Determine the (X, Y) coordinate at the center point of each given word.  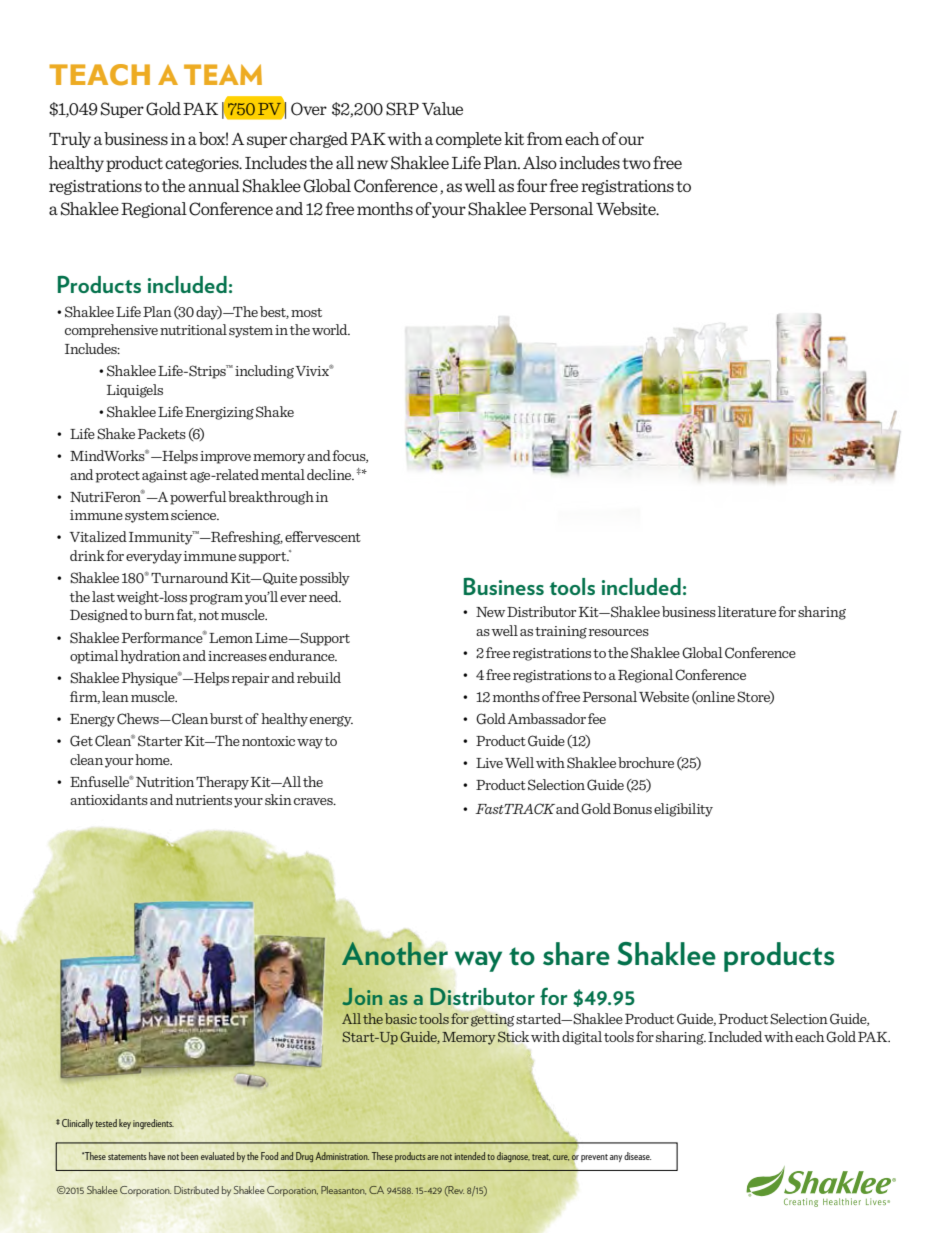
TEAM (223, 74)
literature (747, 611)
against (165, 476)
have (157, 1156)
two (636, 163)
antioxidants (109, 799)
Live (489, 763)
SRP (402, 109)
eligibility (683, 810)
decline (330, 474)
